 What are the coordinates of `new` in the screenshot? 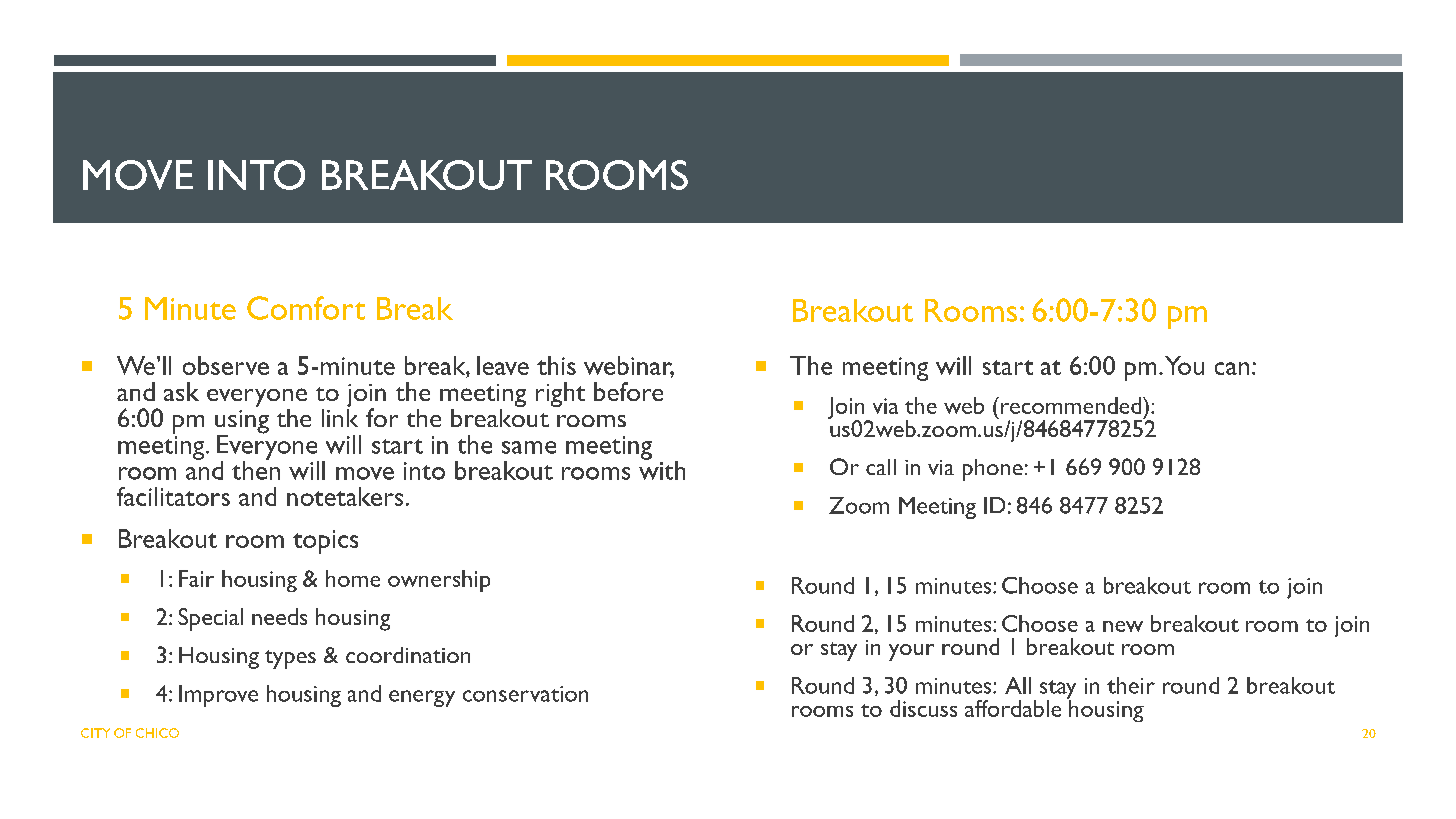 It's located at (1123, 626).
